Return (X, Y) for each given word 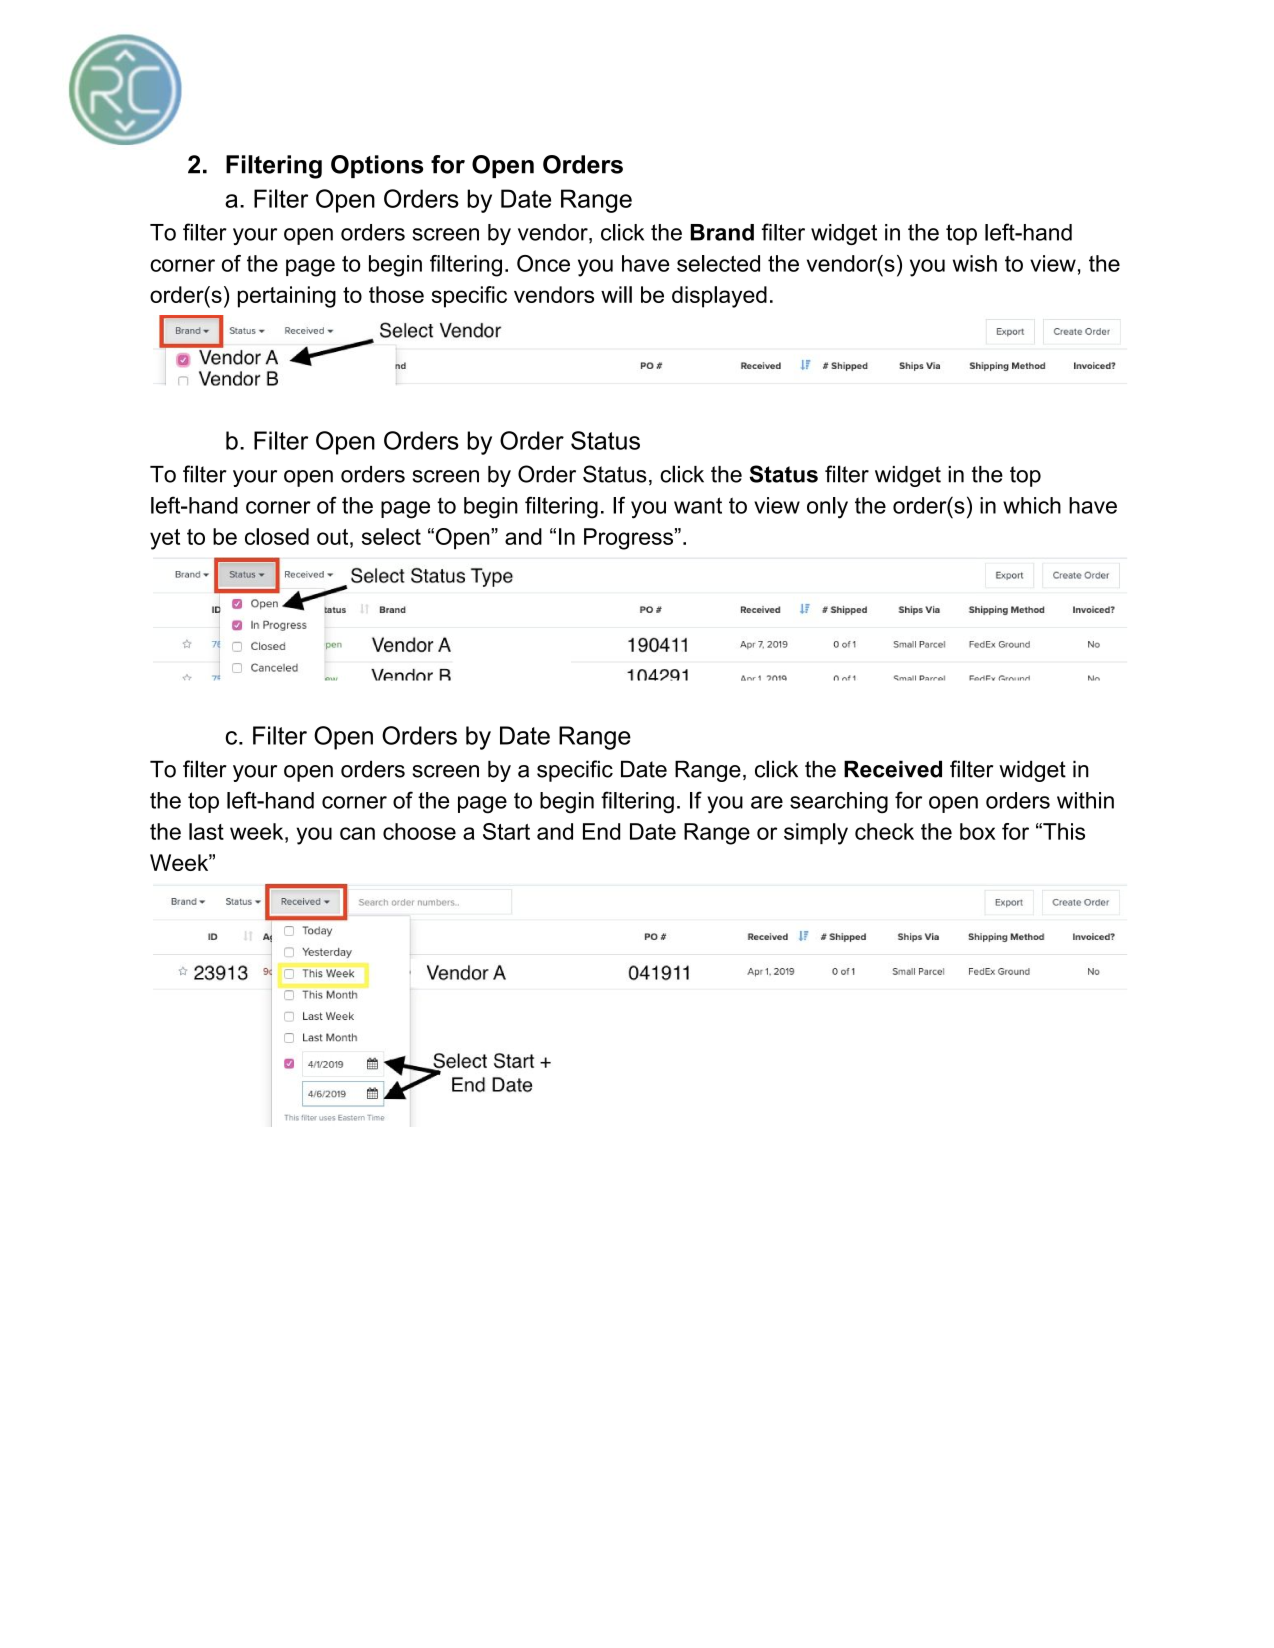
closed (277, 536)
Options (377, 166)
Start (506, 831)
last (206, 831)
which (1032, 505)
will (616, 294)
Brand (722, 232)
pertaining (287, 297)
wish (975, 263)
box (978, 831)
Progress (628, 539)
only (827, 508)
